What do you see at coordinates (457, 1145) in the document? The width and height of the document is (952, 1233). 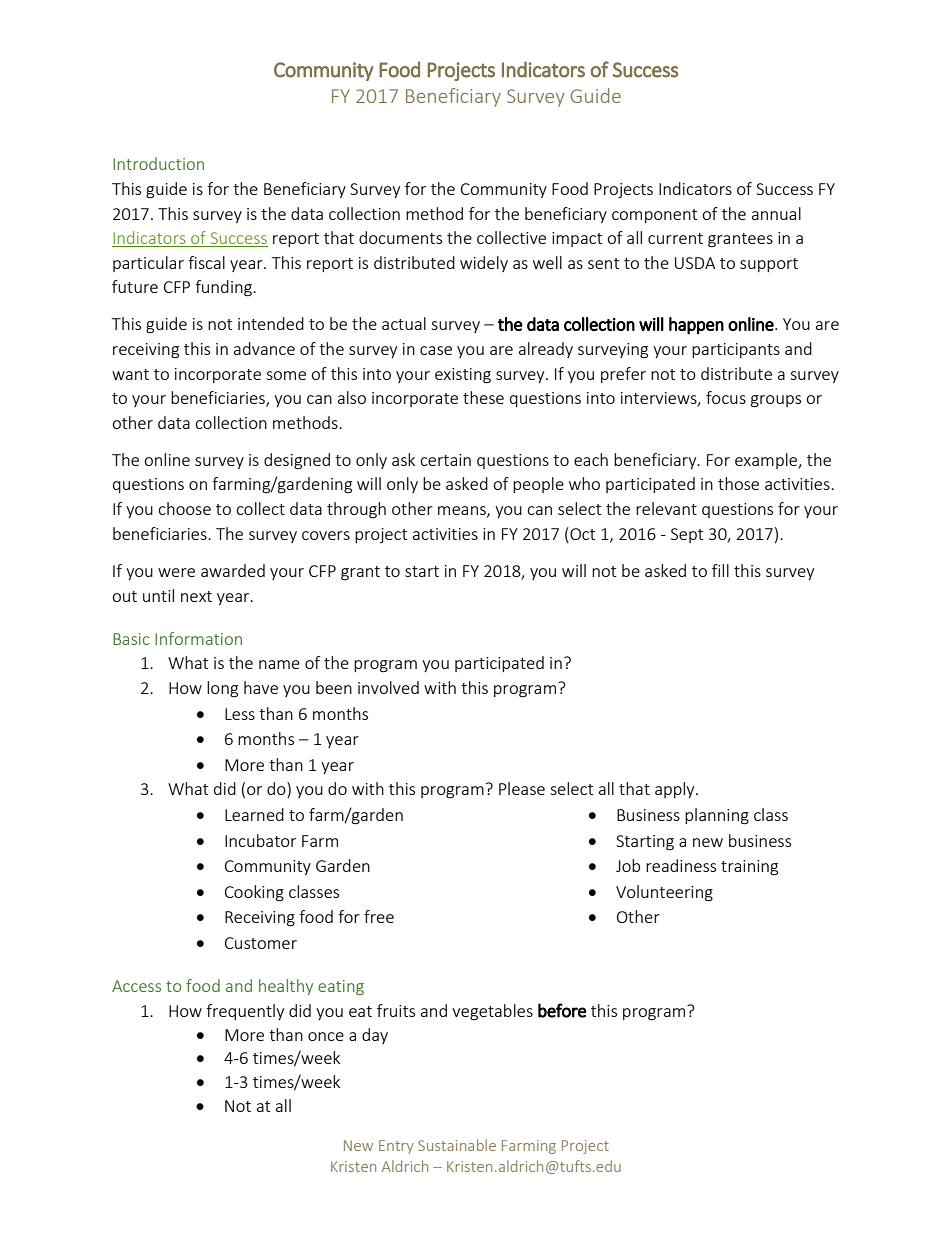 I see `Sustainable` at bounding box center [457, 1145].
